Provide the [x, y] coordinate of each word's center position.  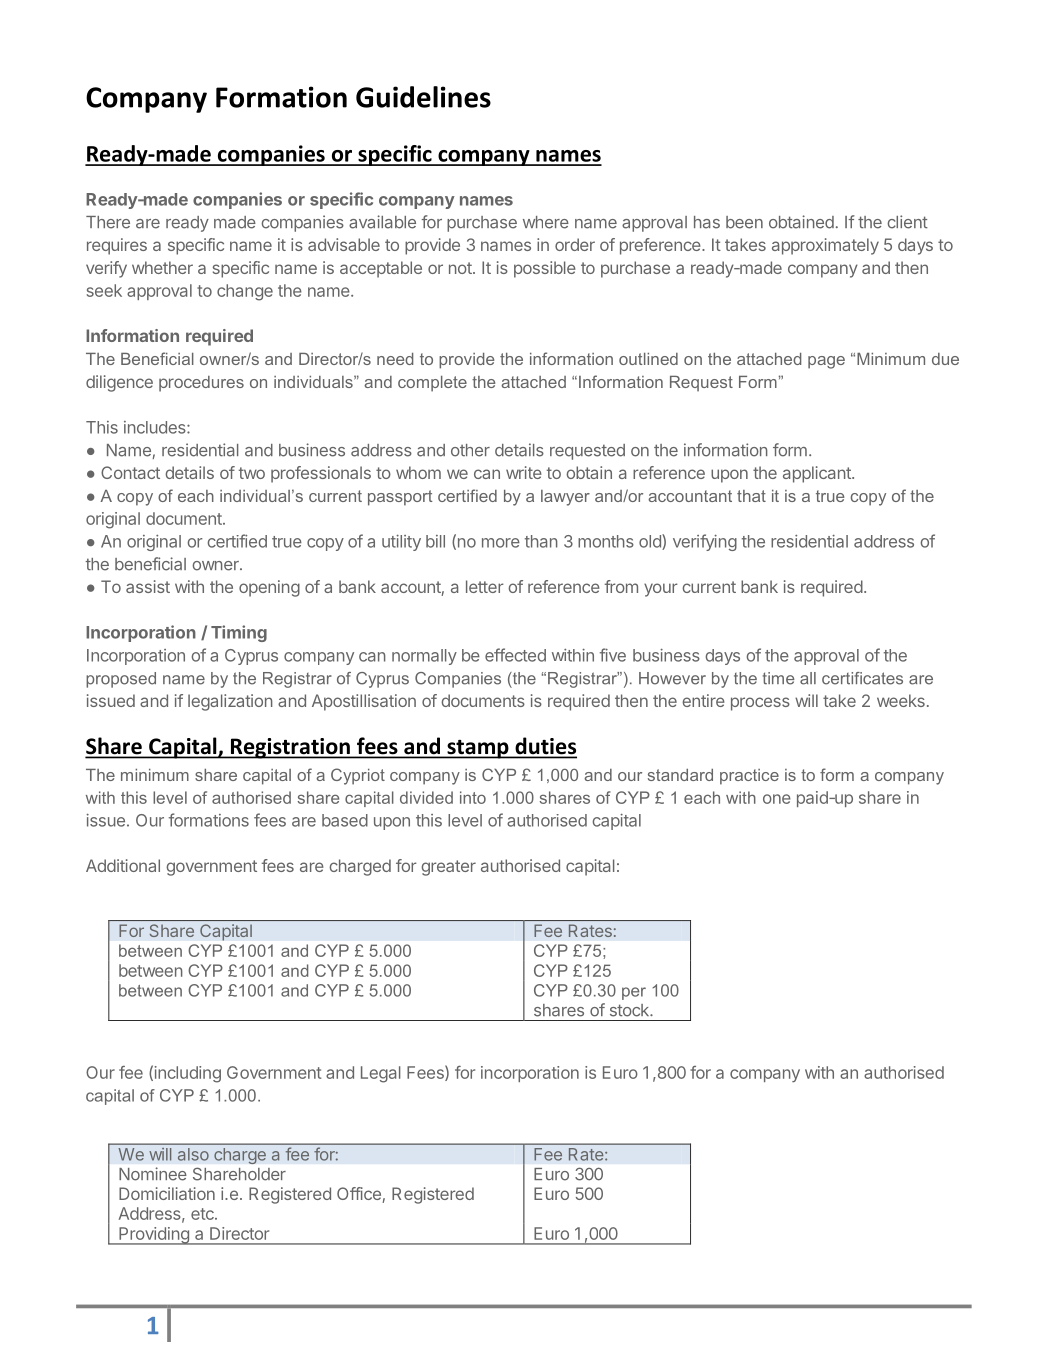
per [634, 993]
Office [360, 1195]
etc [203, 1214]
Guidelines [423, 97]
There [108, 222]
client [907, 222]
